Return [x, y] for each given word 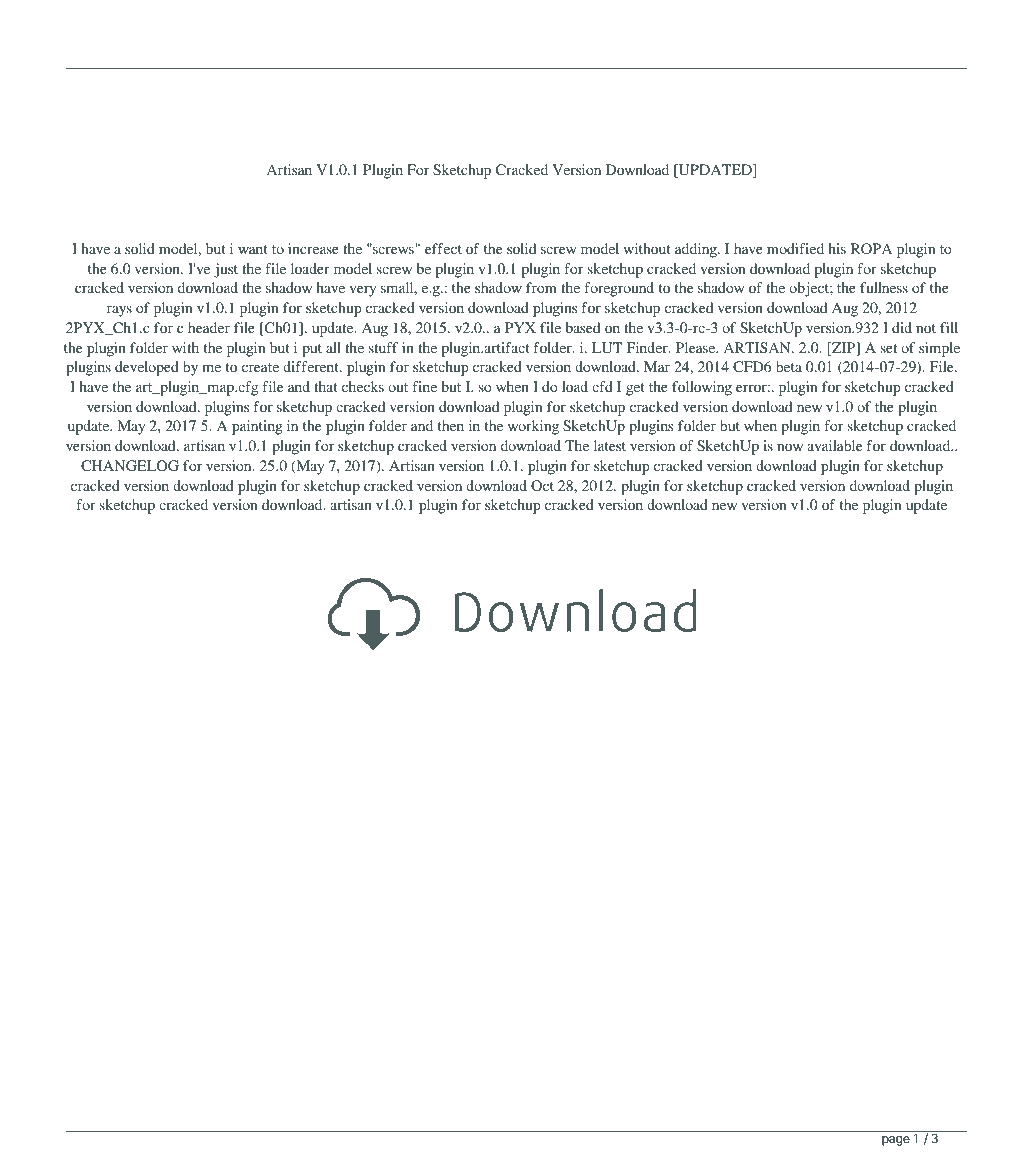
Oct [542, 486]
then [451, 425]
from [541, 287]
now [790, 447]
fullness [884, 287]
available [834, 445]
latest [610, 445]
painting [257, 427]
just [226, 270]
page [896, 1141]
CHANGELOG [130, 466]
